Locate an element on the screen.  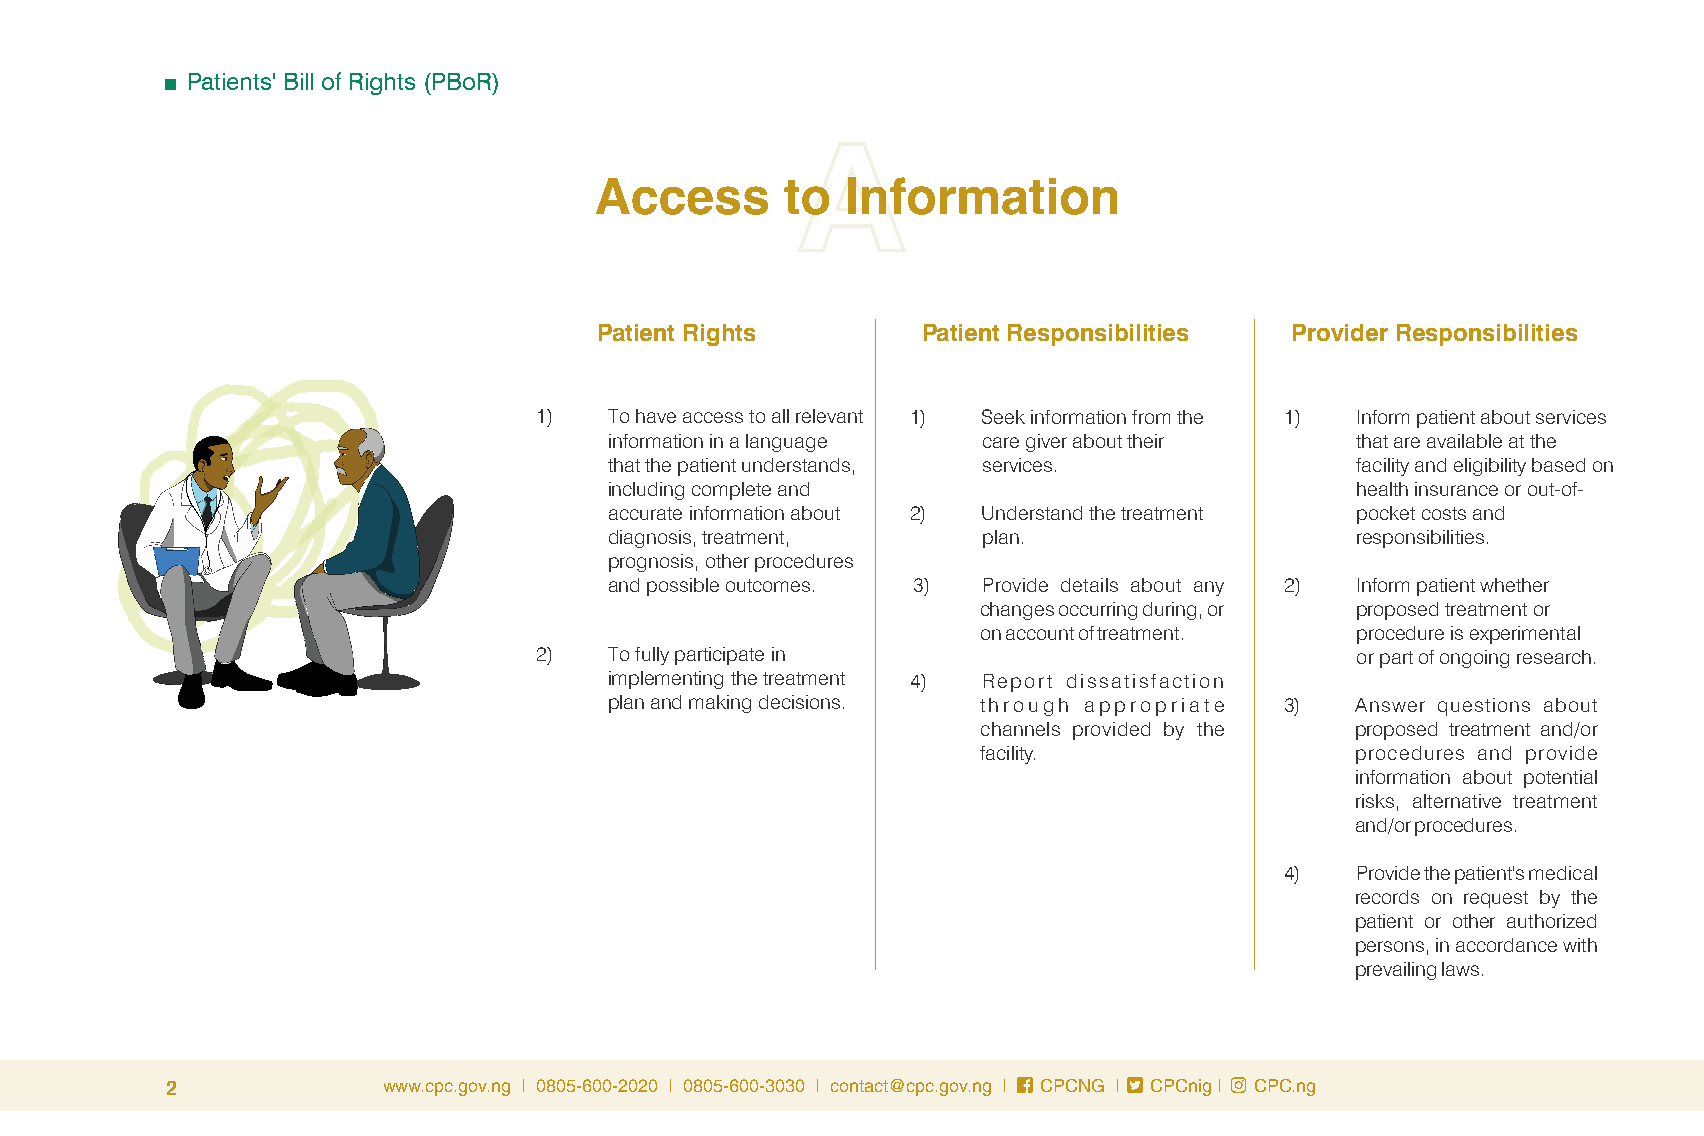
ongoing is located at coordinates (1474, 659).
